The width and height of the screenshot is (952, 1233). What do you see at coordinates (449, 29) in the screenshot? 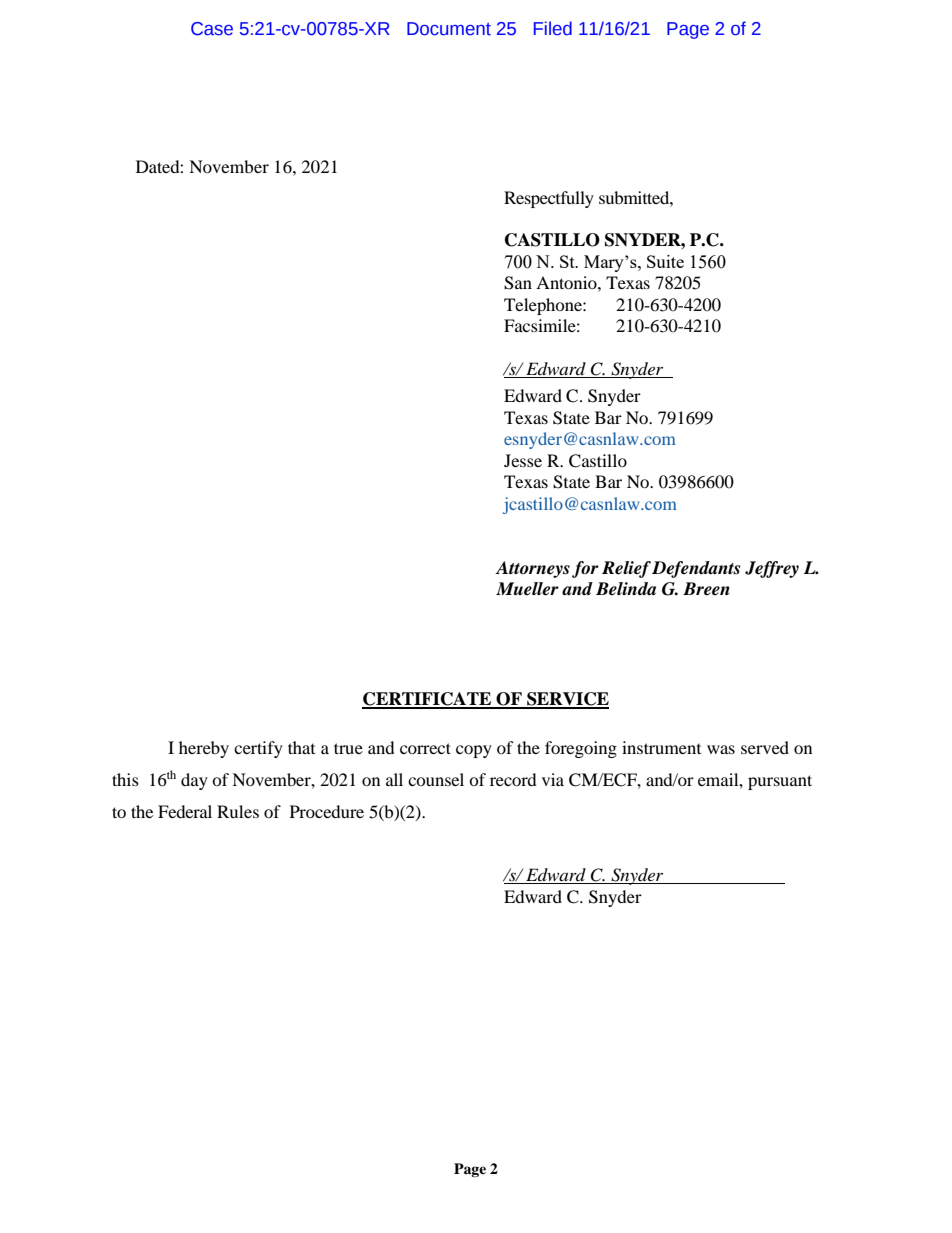
I see `Document` at bounding box center [449, 29].
